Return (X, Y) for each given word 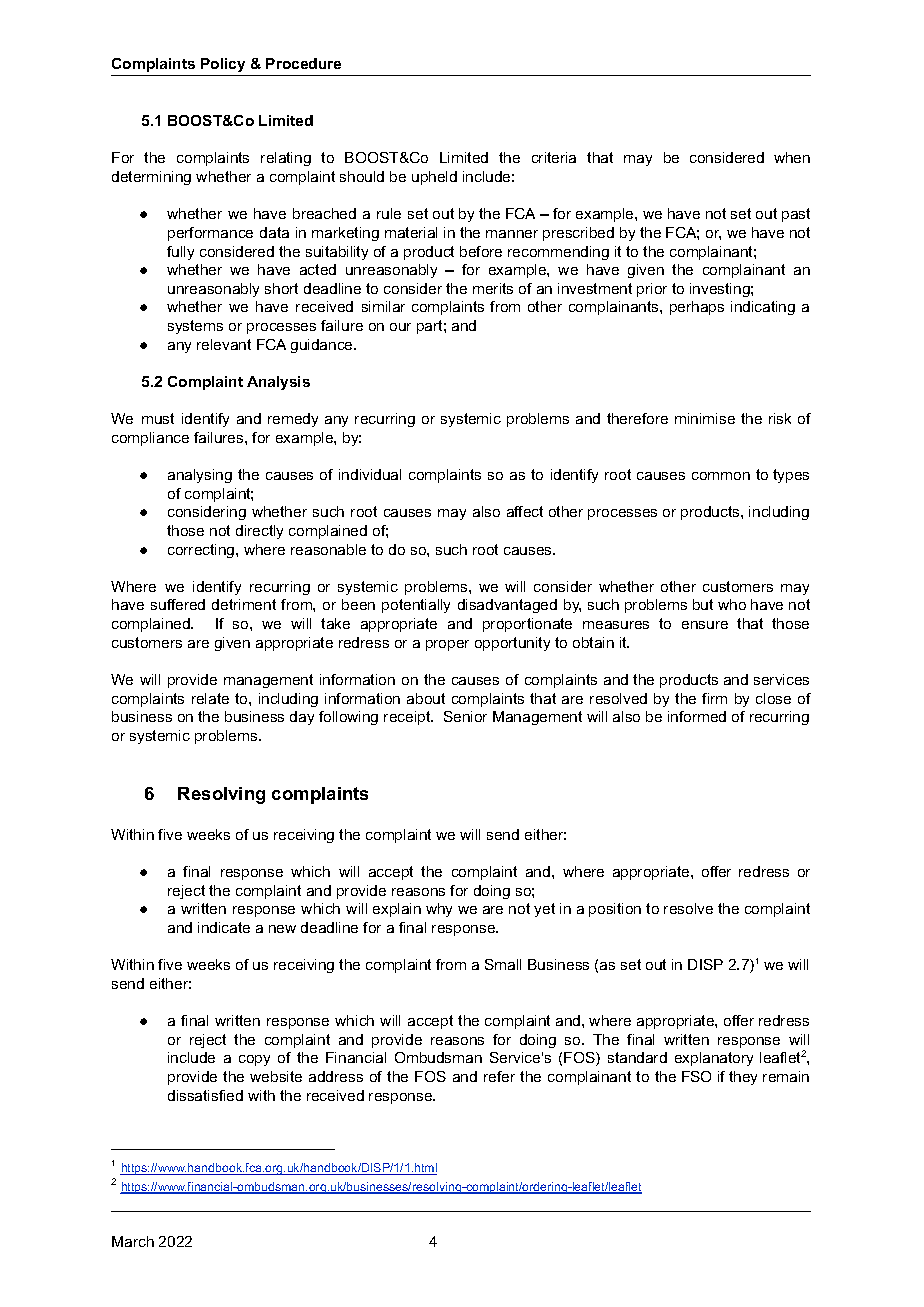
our (400, 327)
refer (499, 1076)
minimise (705, 418)
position (615, 910)
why (439, 910)
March (133, 1241)
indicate (224, 927)
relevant (224, 344)
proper (447, 645)
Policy (223, 67)
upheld (434, 178)
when (792, 157)
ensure (705, 625)
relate (210, 698)
